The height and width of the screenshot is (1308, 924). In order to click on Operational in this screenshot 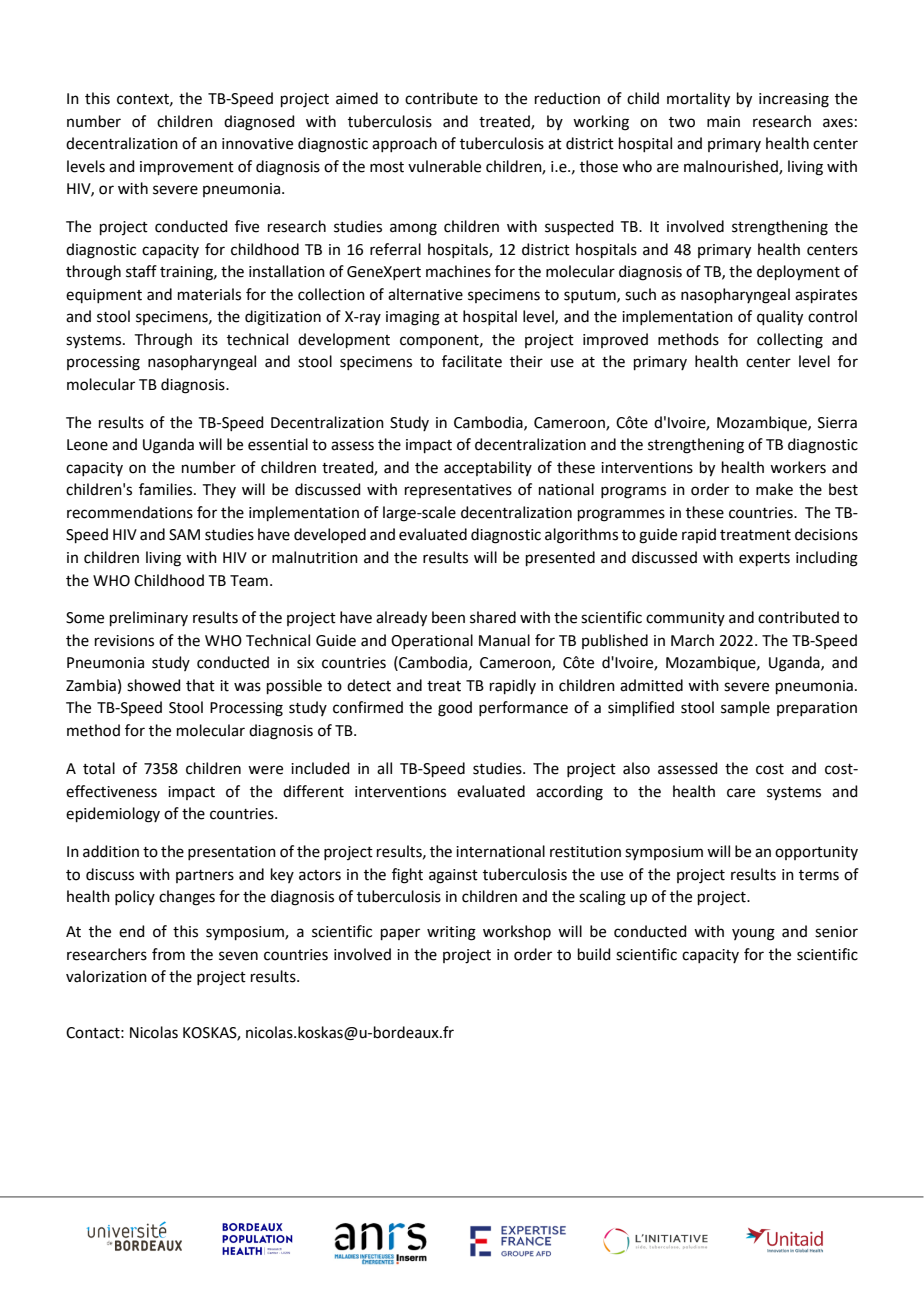, I will do `click(432, 641)`.
